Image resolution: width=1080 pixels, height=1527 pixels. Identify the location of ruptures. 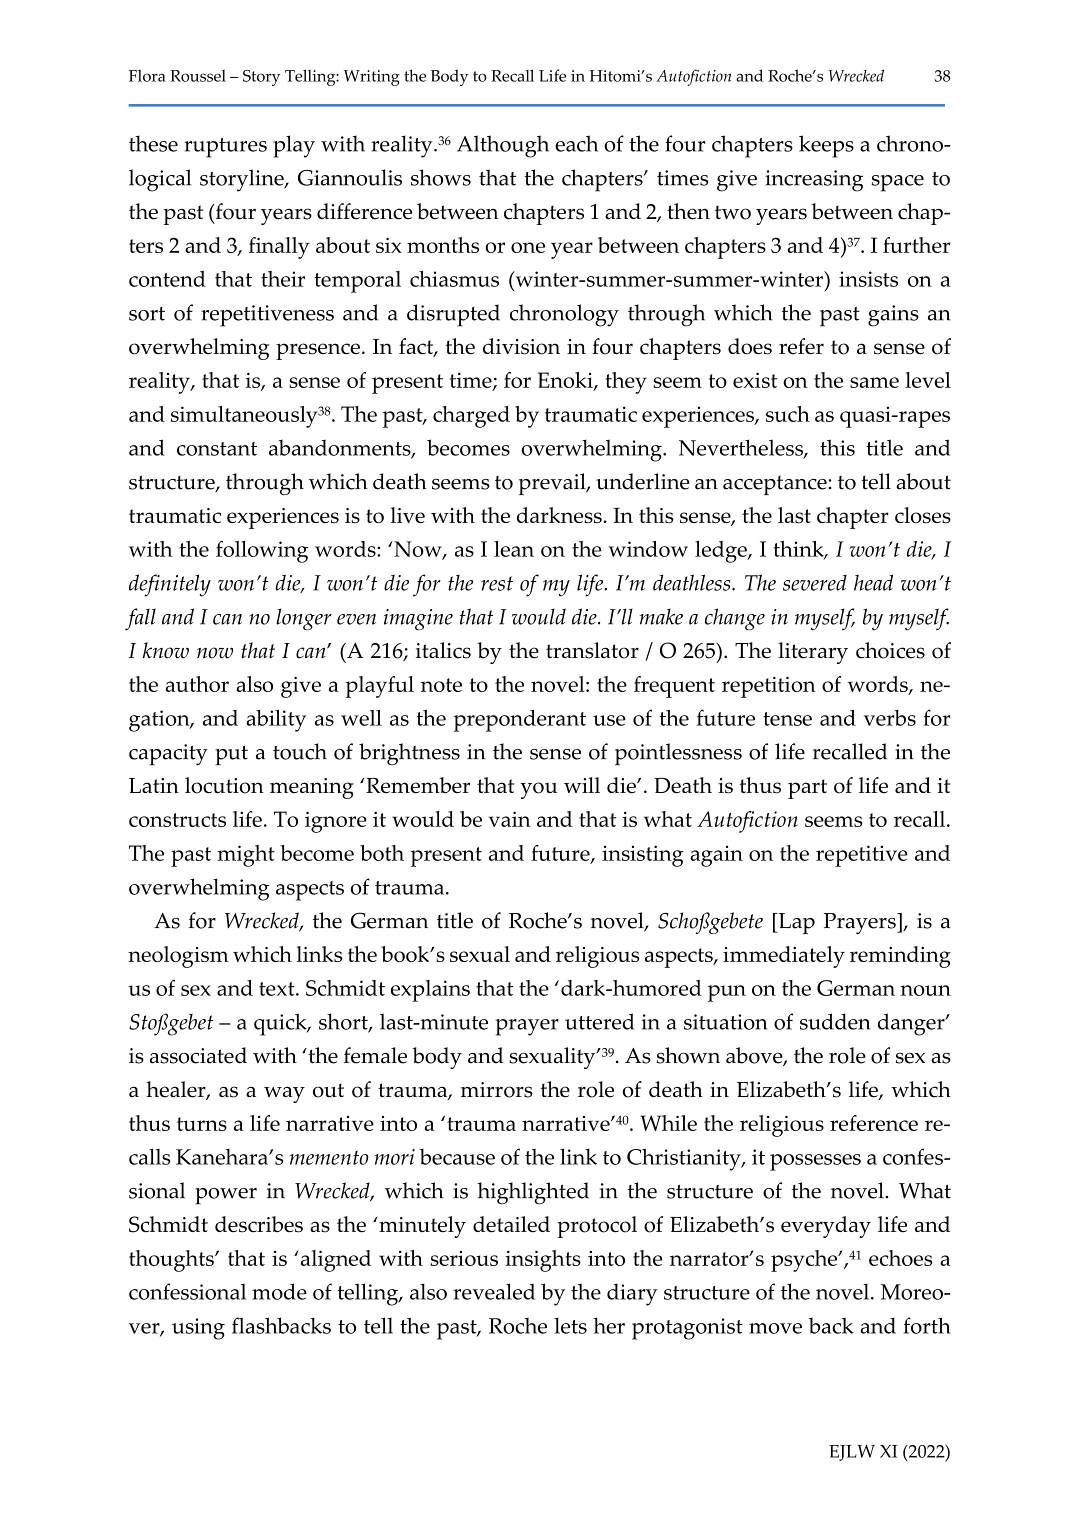
(225, 148).
